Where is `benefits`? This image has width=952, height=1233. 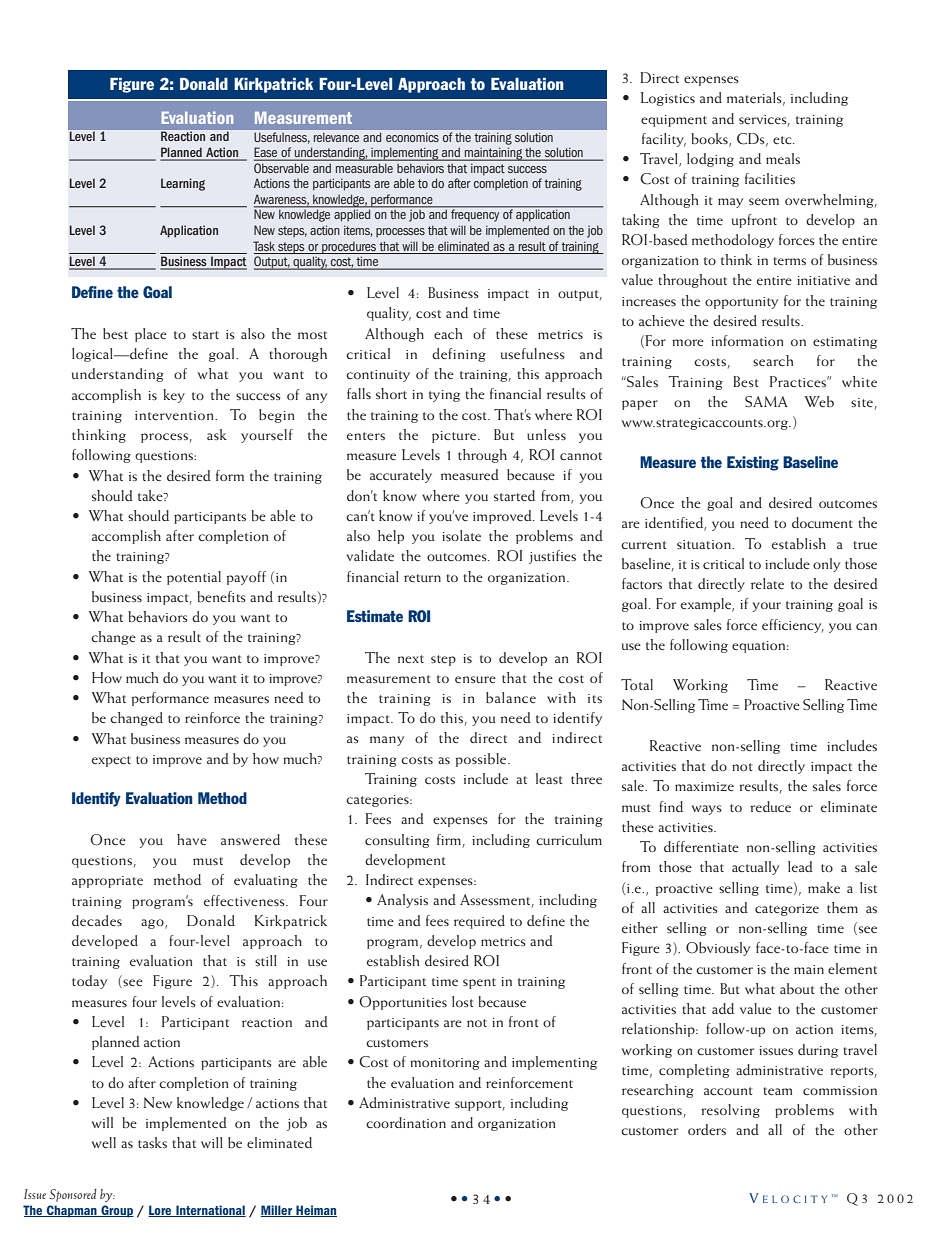
benefits is located at coordinates (221, 596).
